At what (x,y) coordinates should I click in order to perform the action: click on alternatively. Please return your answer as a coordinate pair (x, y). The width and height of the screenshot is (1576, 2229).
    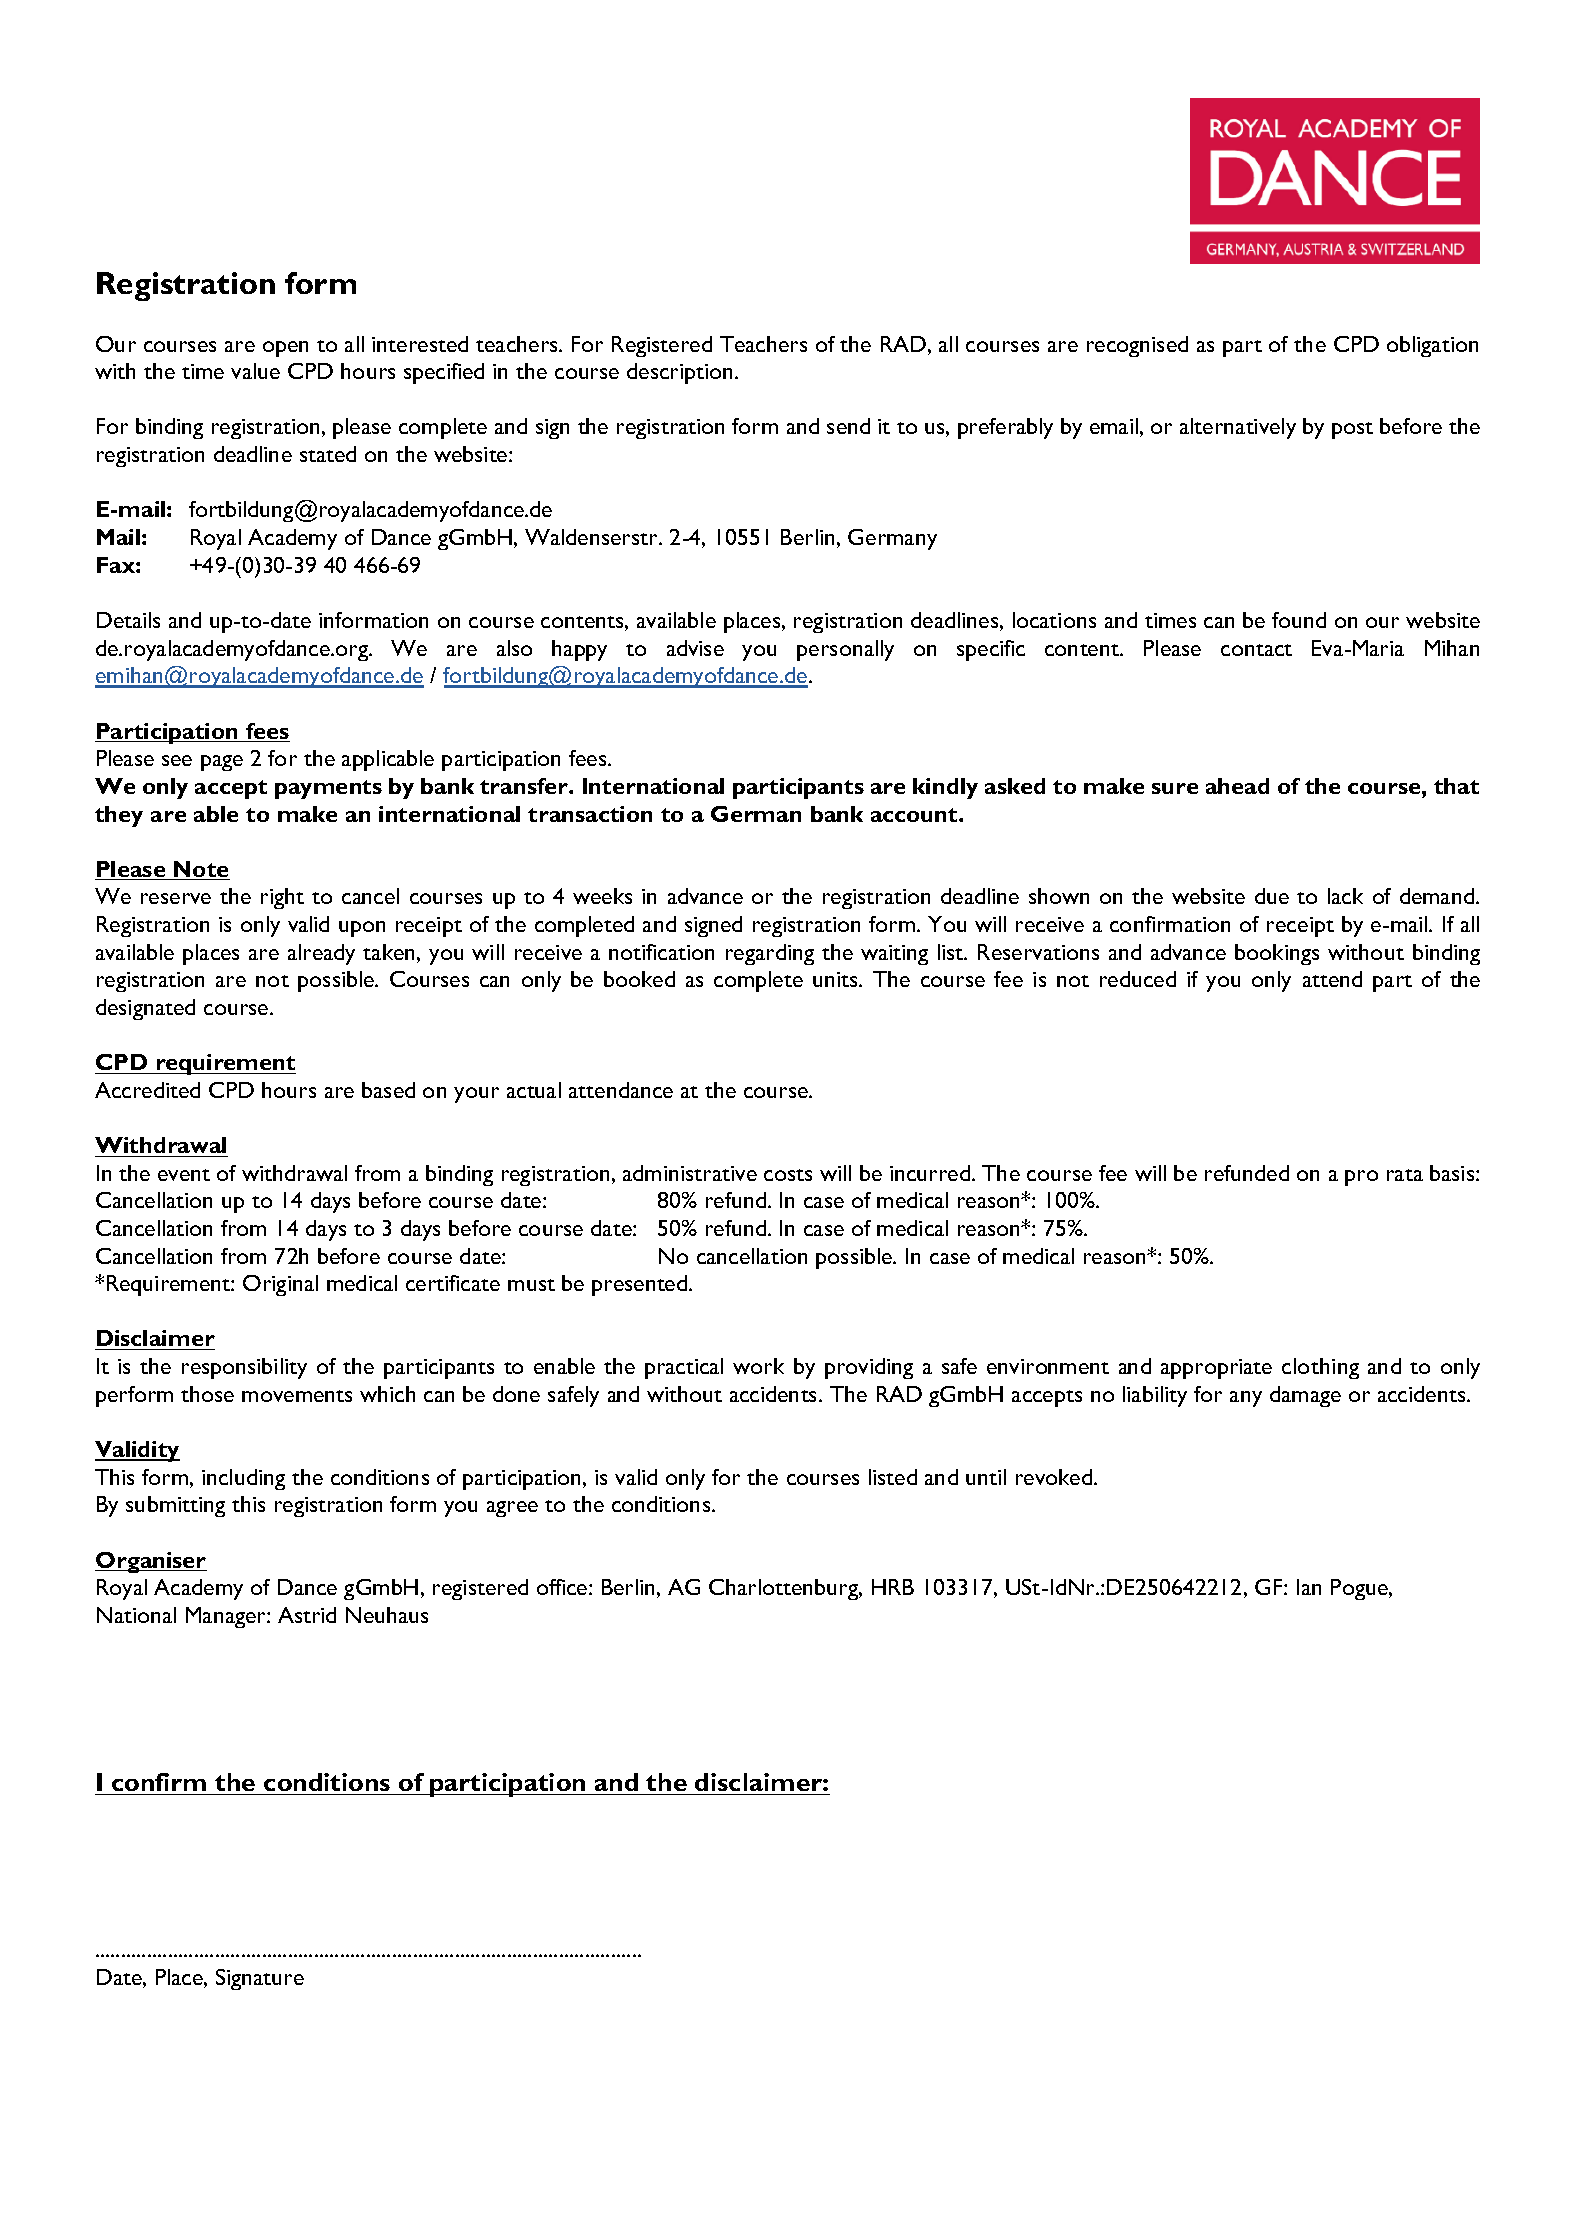
    Looking at the image, I should click on (1238, 428).
